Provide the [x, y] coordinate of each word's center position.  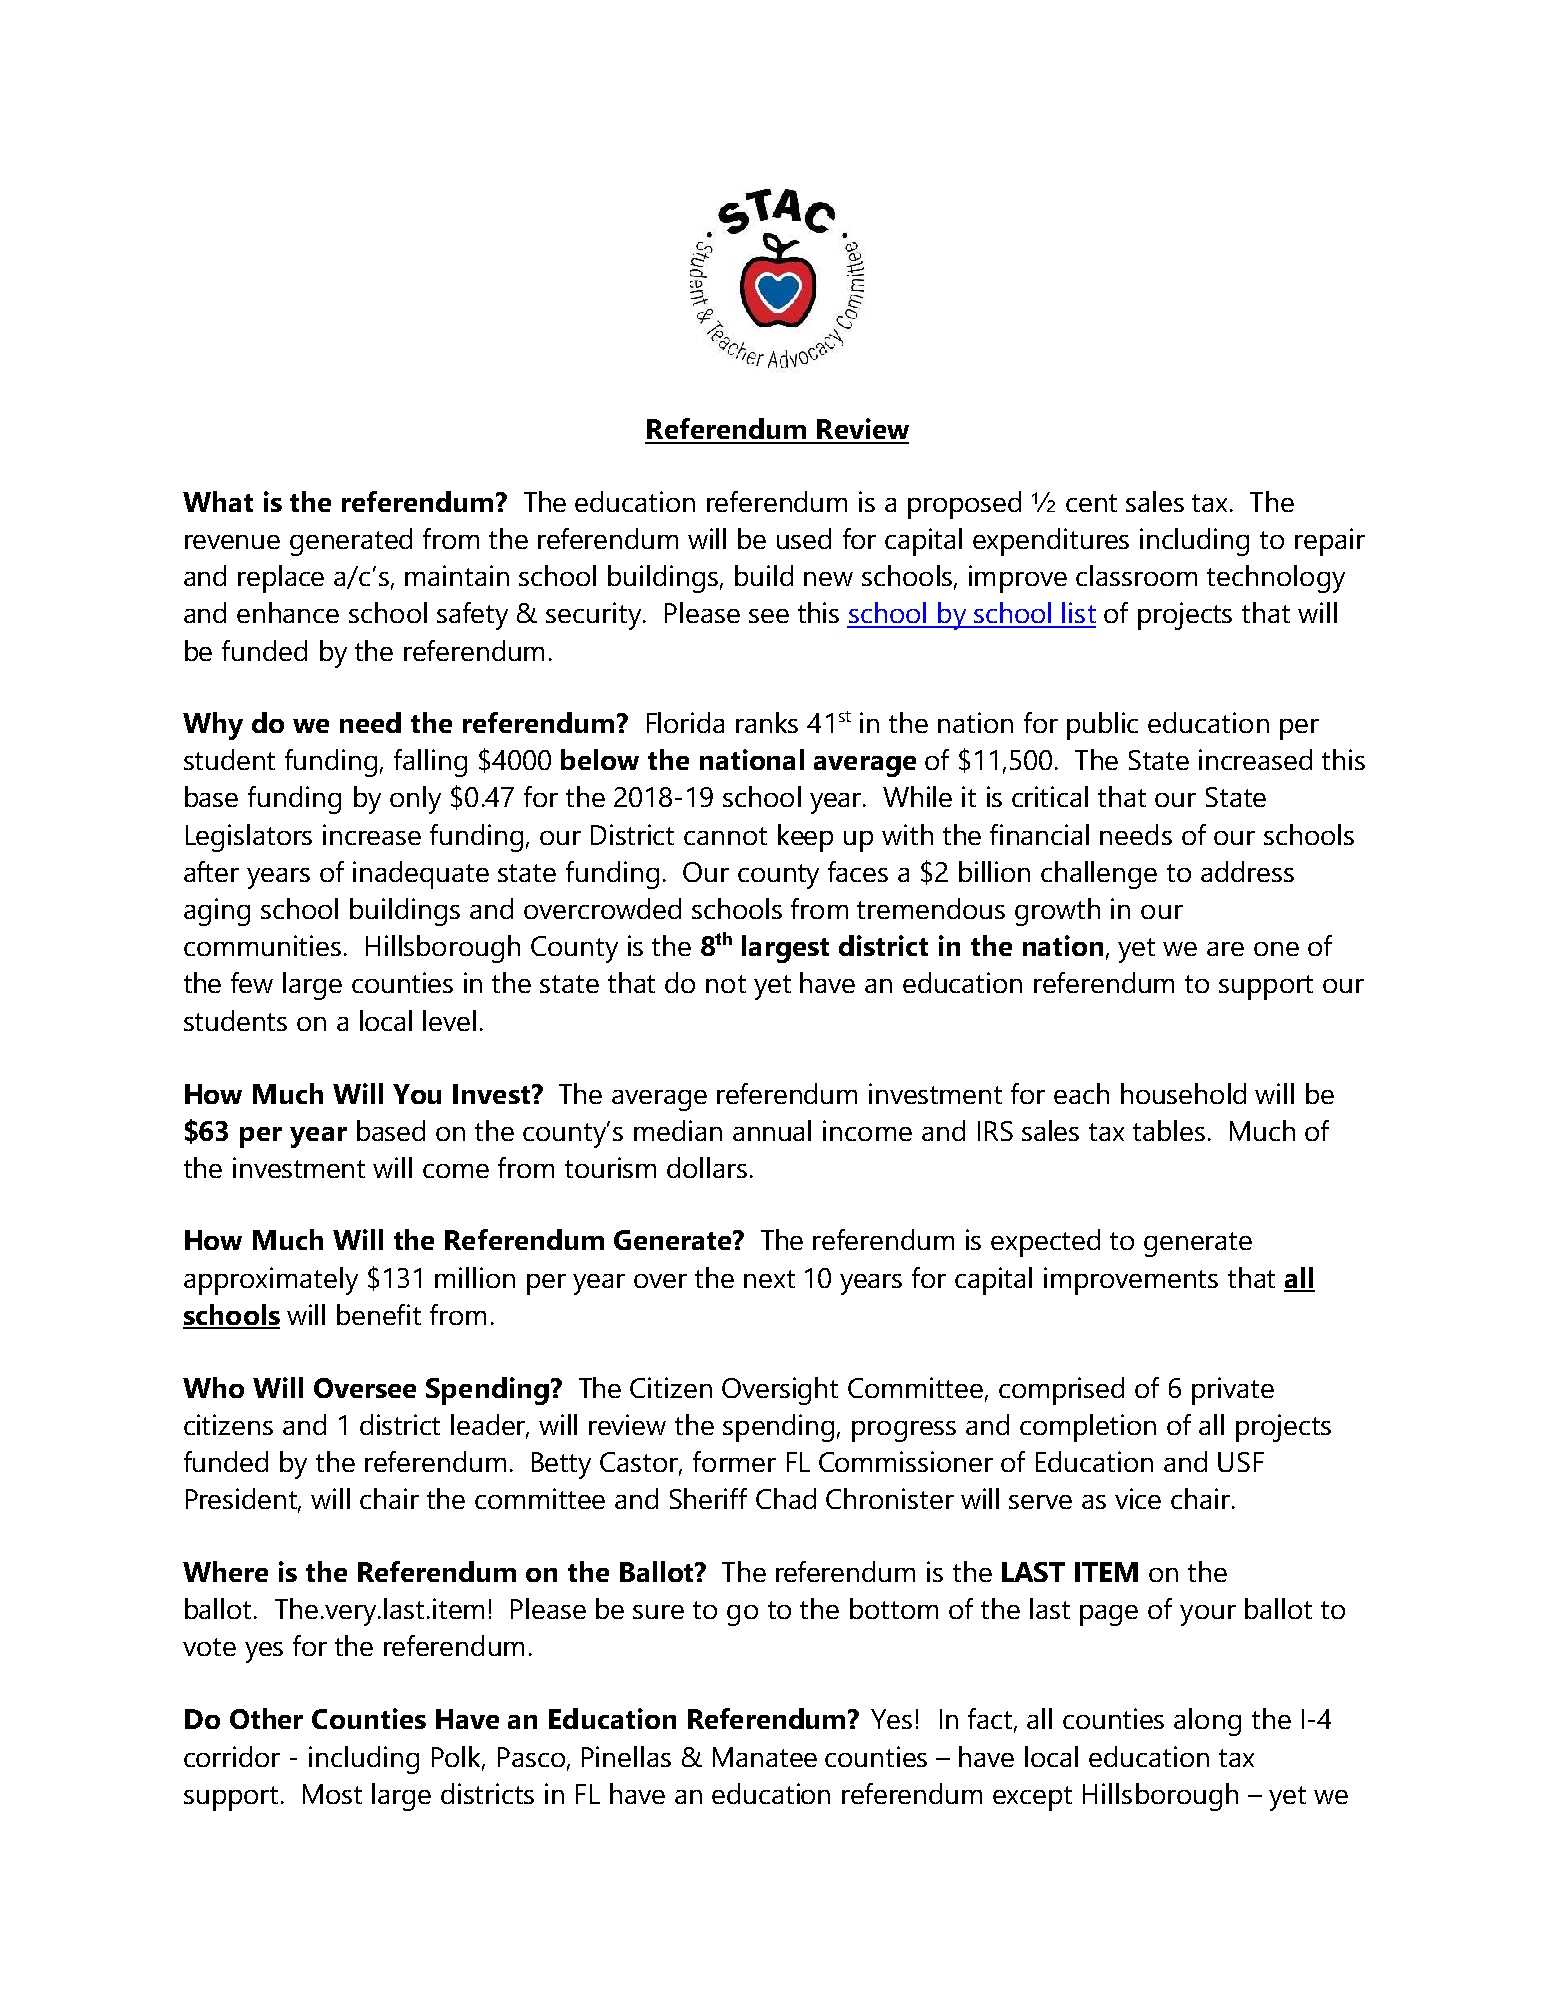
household [1183, 1093]
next [769, 1279]
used [804, 538]
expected [1045, 1243]
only [415, 800]
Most [332, 1794]
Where [225, 1571]
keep [805, 838]
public [1102, 726]
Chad [786, 1498]
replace [281, 579]
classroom [1136, 575]
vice [1138, 1498]
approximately [271, 1281]
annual [772, 1130]
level [449, 1020]
